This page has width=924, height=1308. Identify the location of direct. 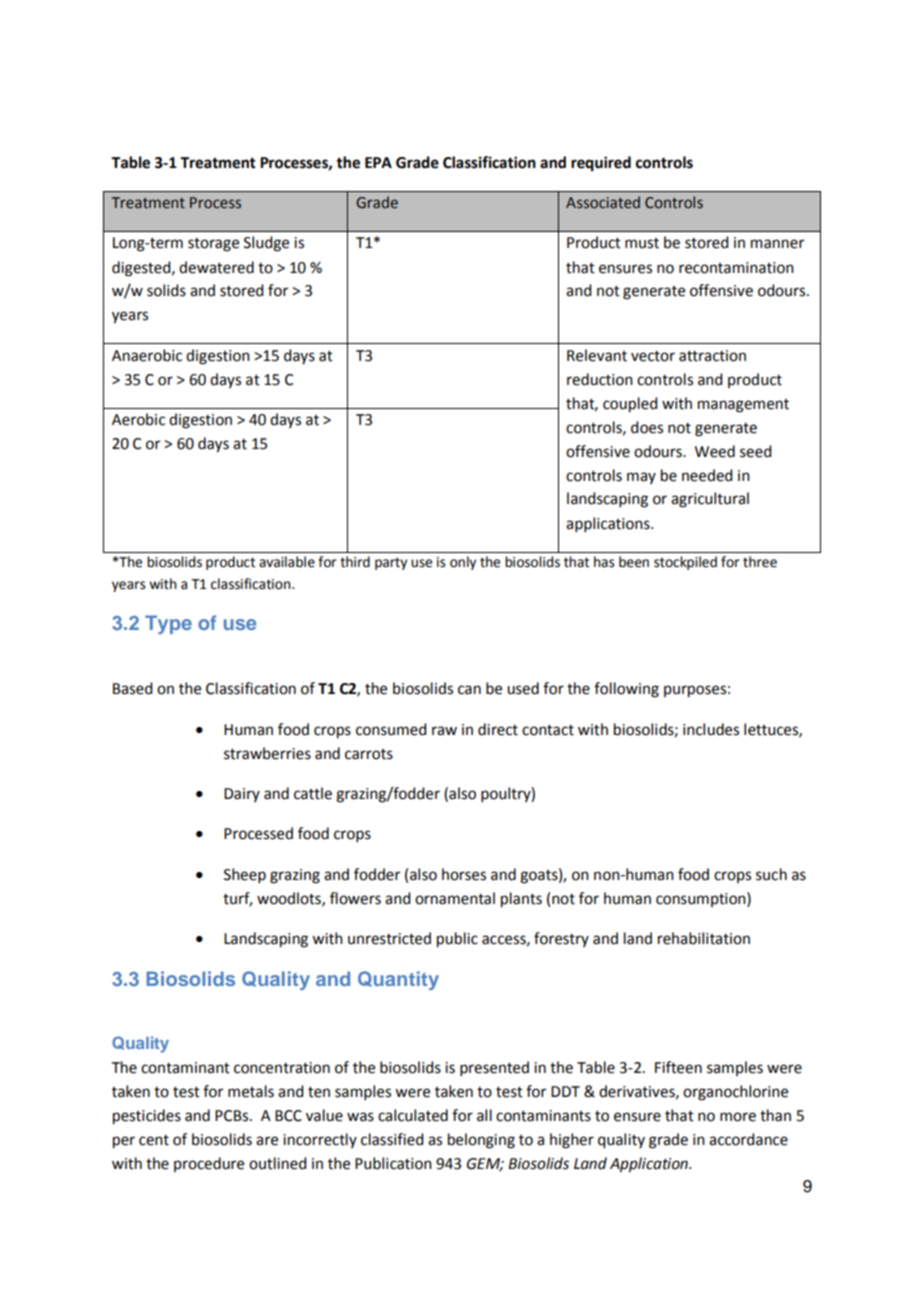
(498, 729).
